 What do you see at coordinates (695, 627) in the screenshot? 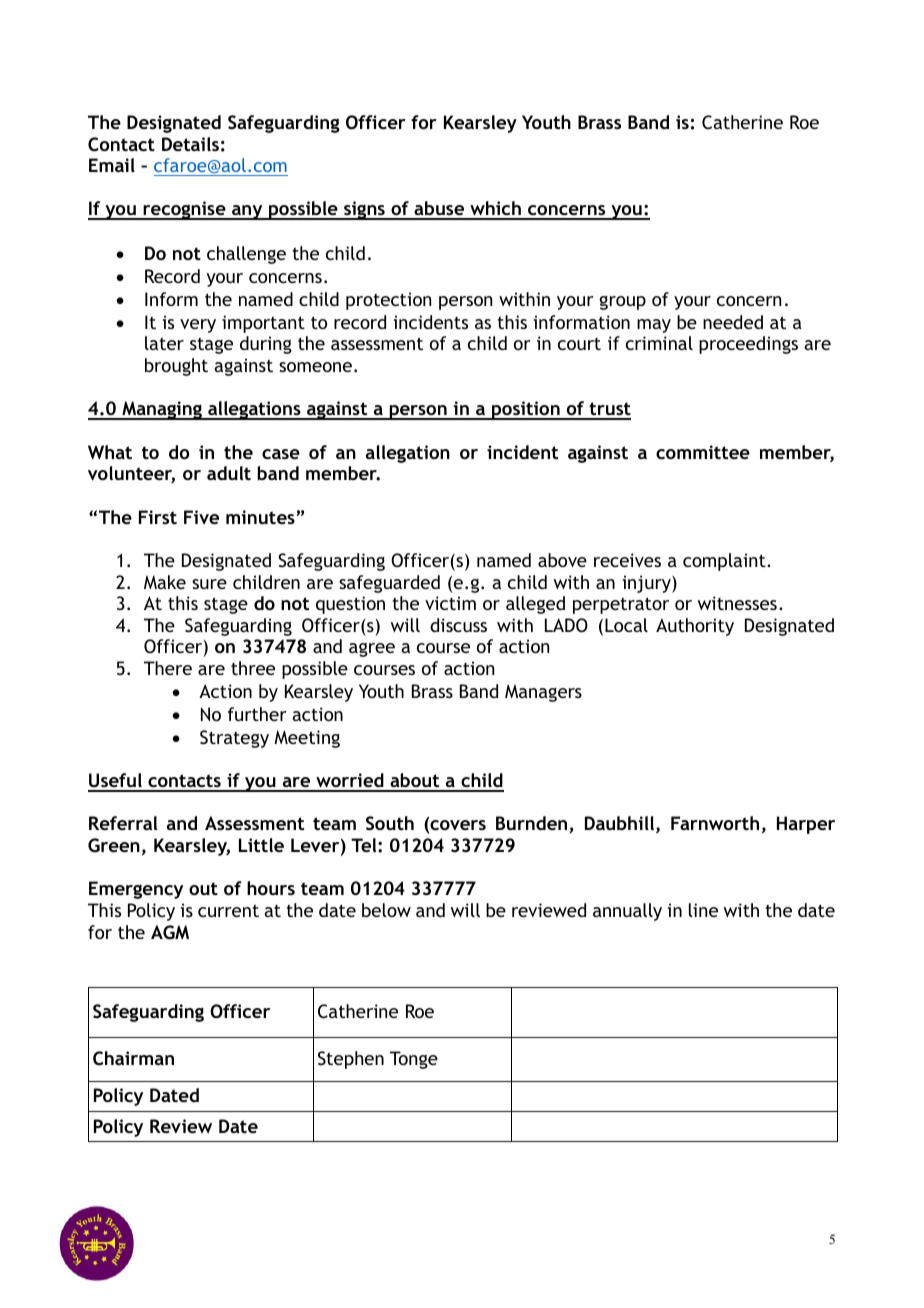
I see `Authority` at bounding box center [695, 627].
